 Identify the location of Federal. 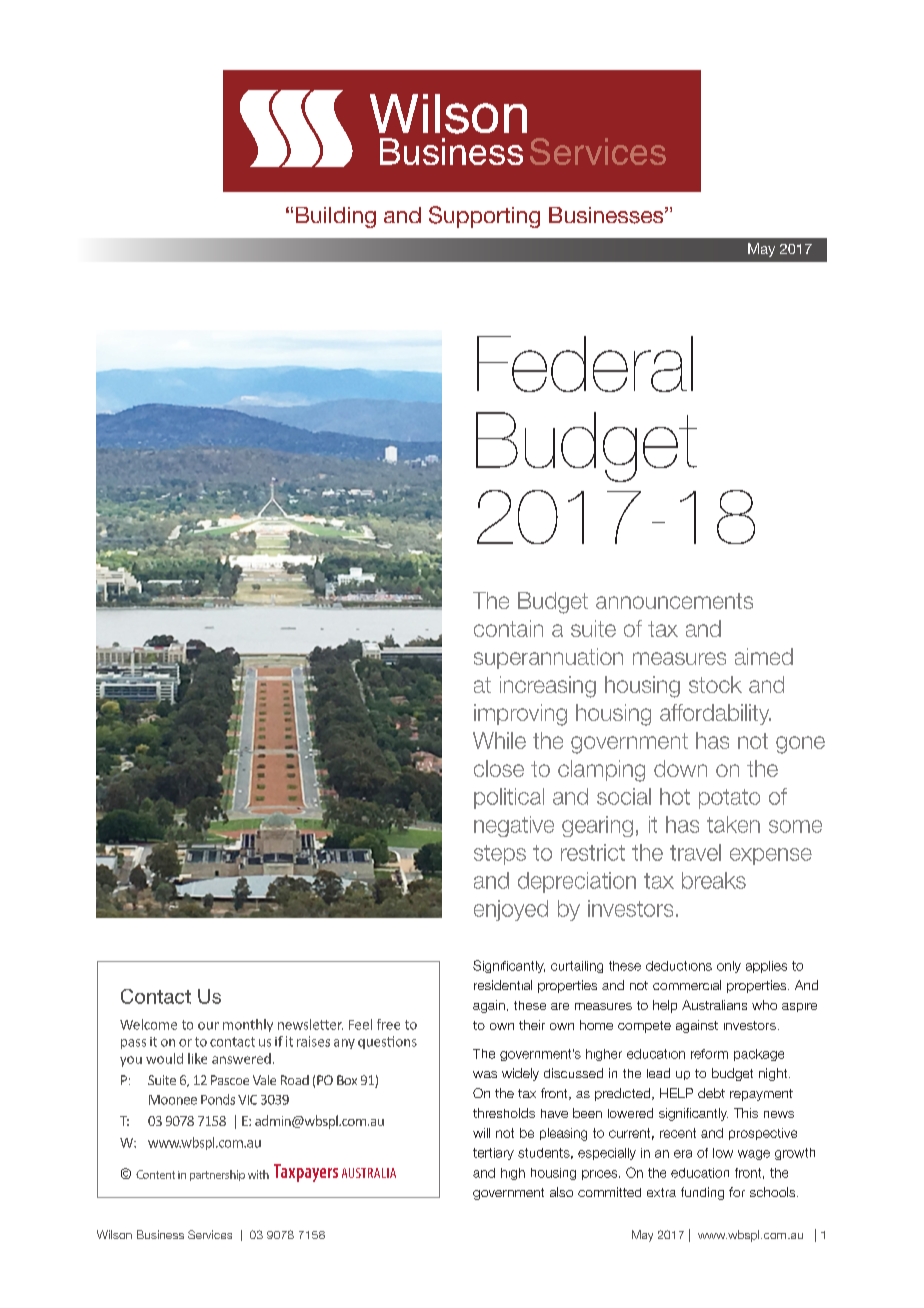
(585, 364).
